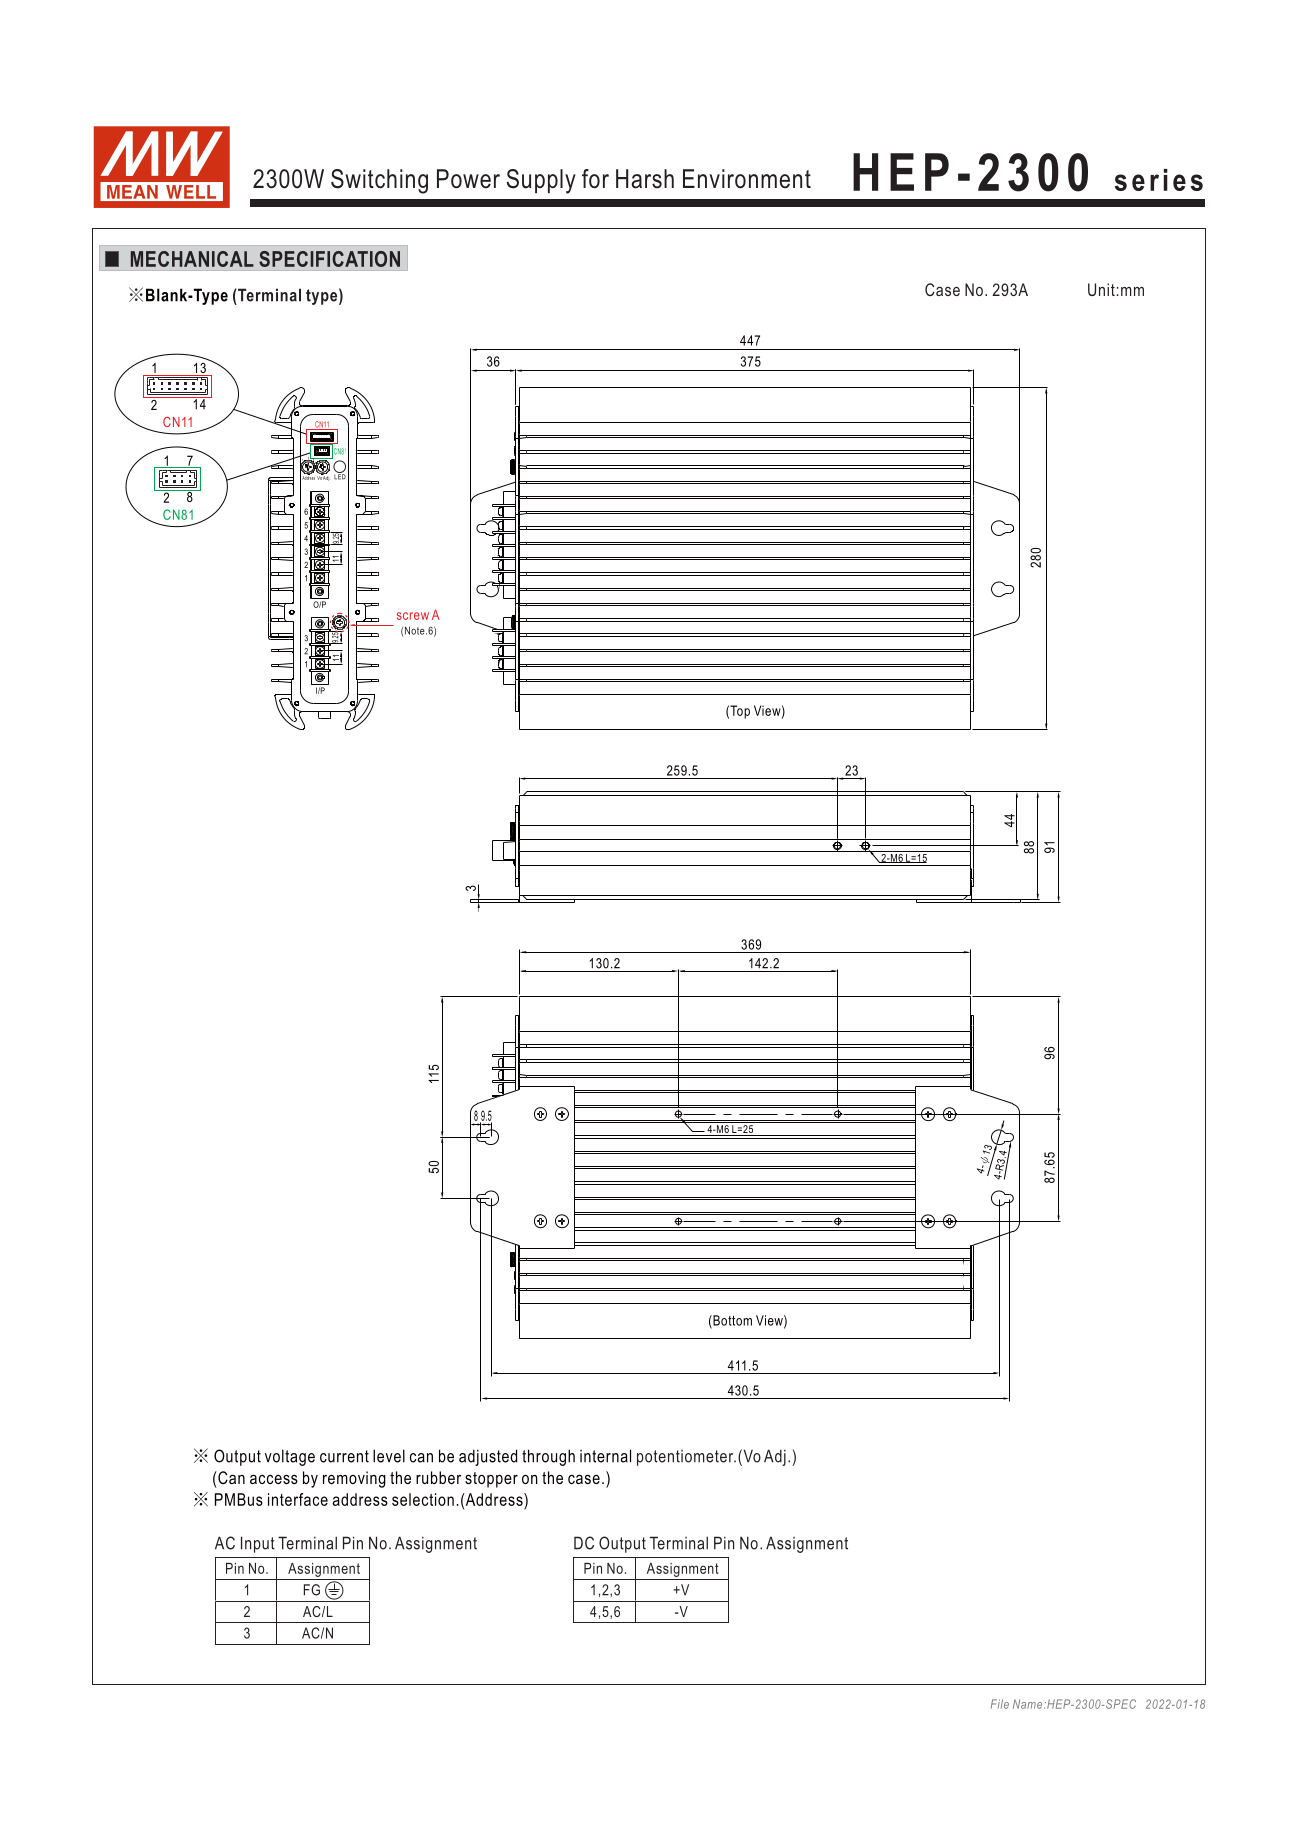 This page has height=1837, width=1298. Describe the element at coordinates (548, 1457) in the page. I see `through` at that location.
